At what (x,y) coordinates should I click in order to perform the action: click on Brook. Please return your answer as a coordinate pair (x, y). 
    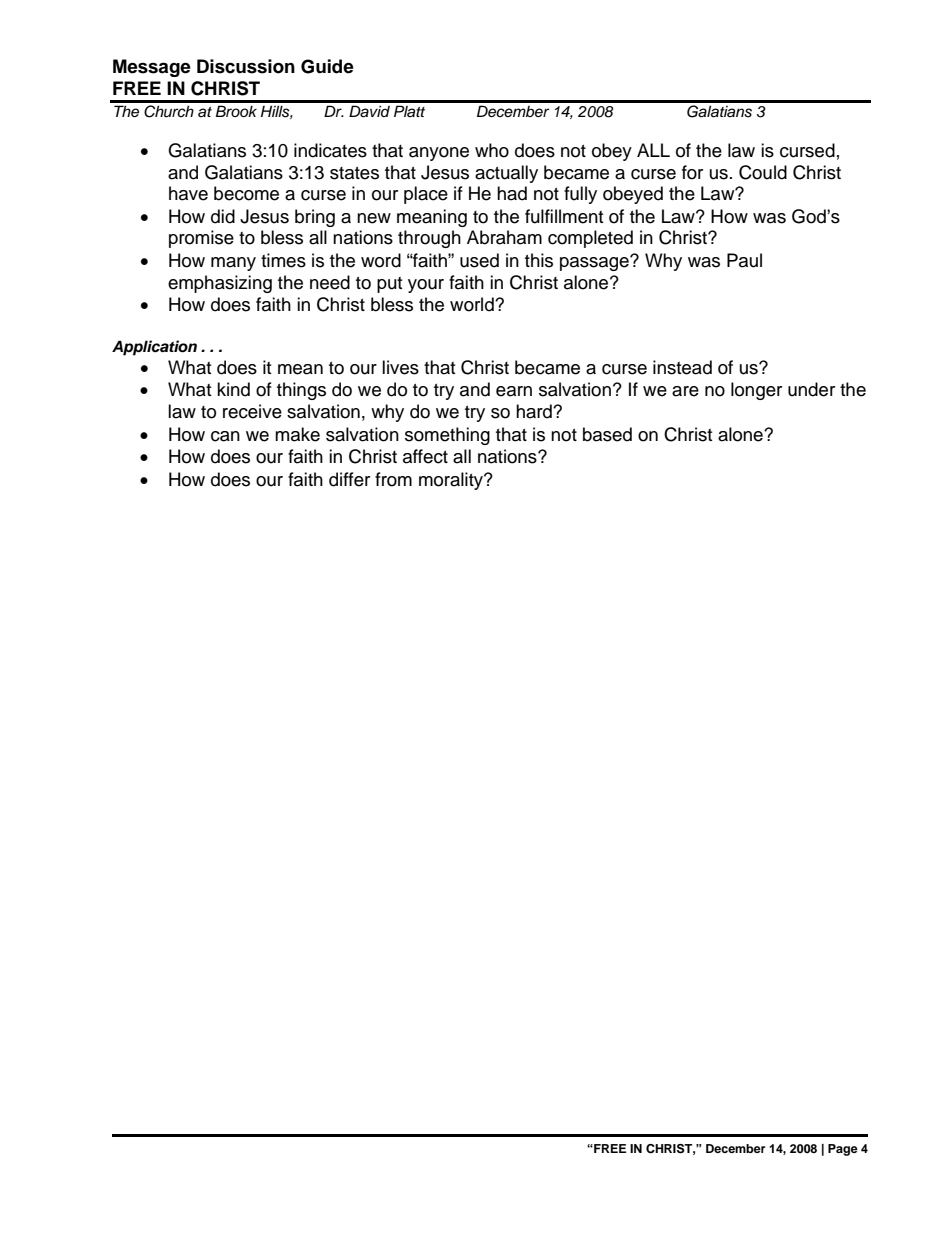
    Looking at the image, I should click on (236, 111).
